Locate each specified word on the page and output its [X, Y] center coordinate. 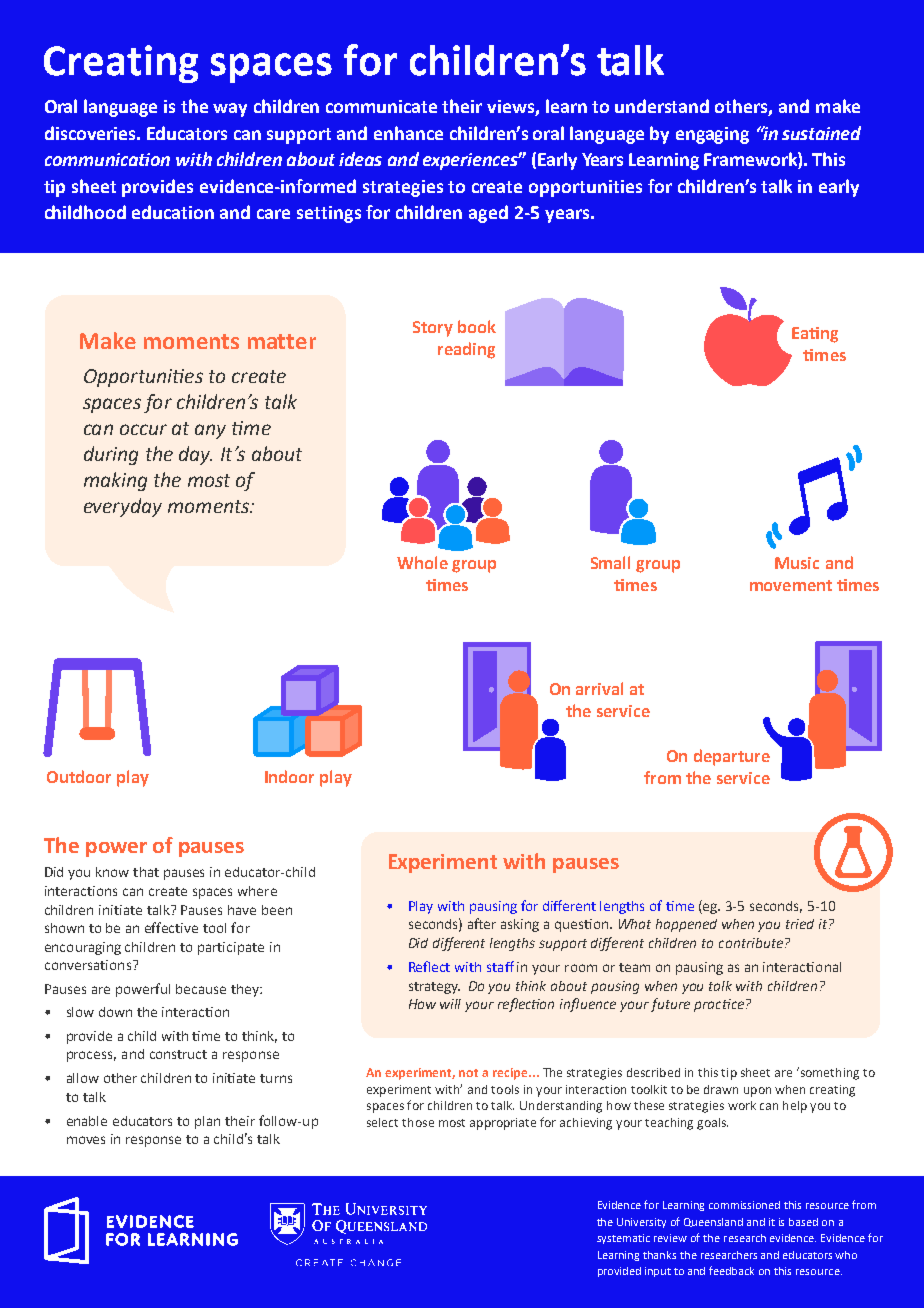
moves [86, 1140]
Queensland [713, 1222]
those [418, 1122]
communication [107, 159]
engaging [712, 135]
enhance [408, 133]
